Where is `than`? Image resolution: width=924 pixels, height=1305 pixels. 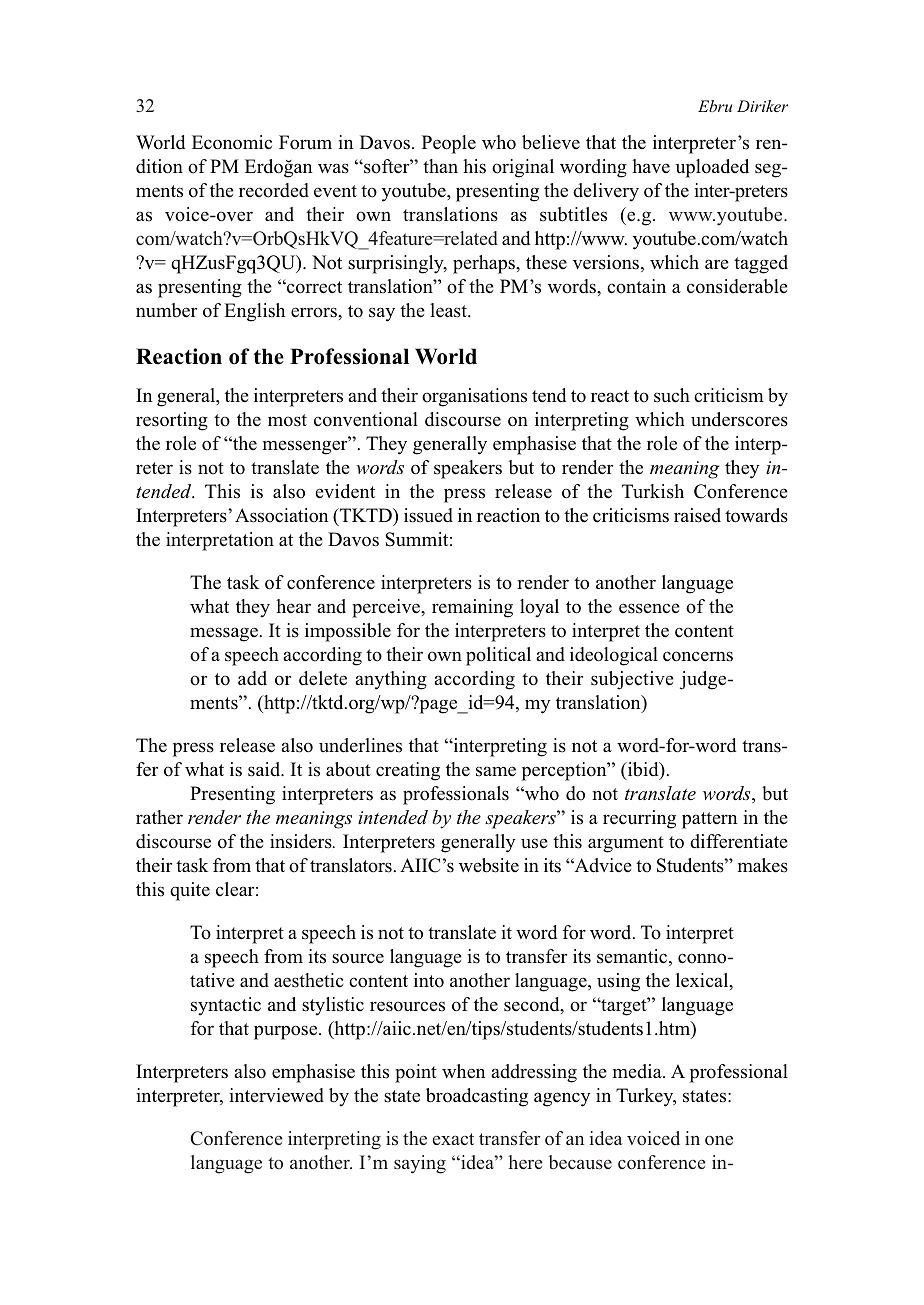 than is located at coordinates (440, 166).
